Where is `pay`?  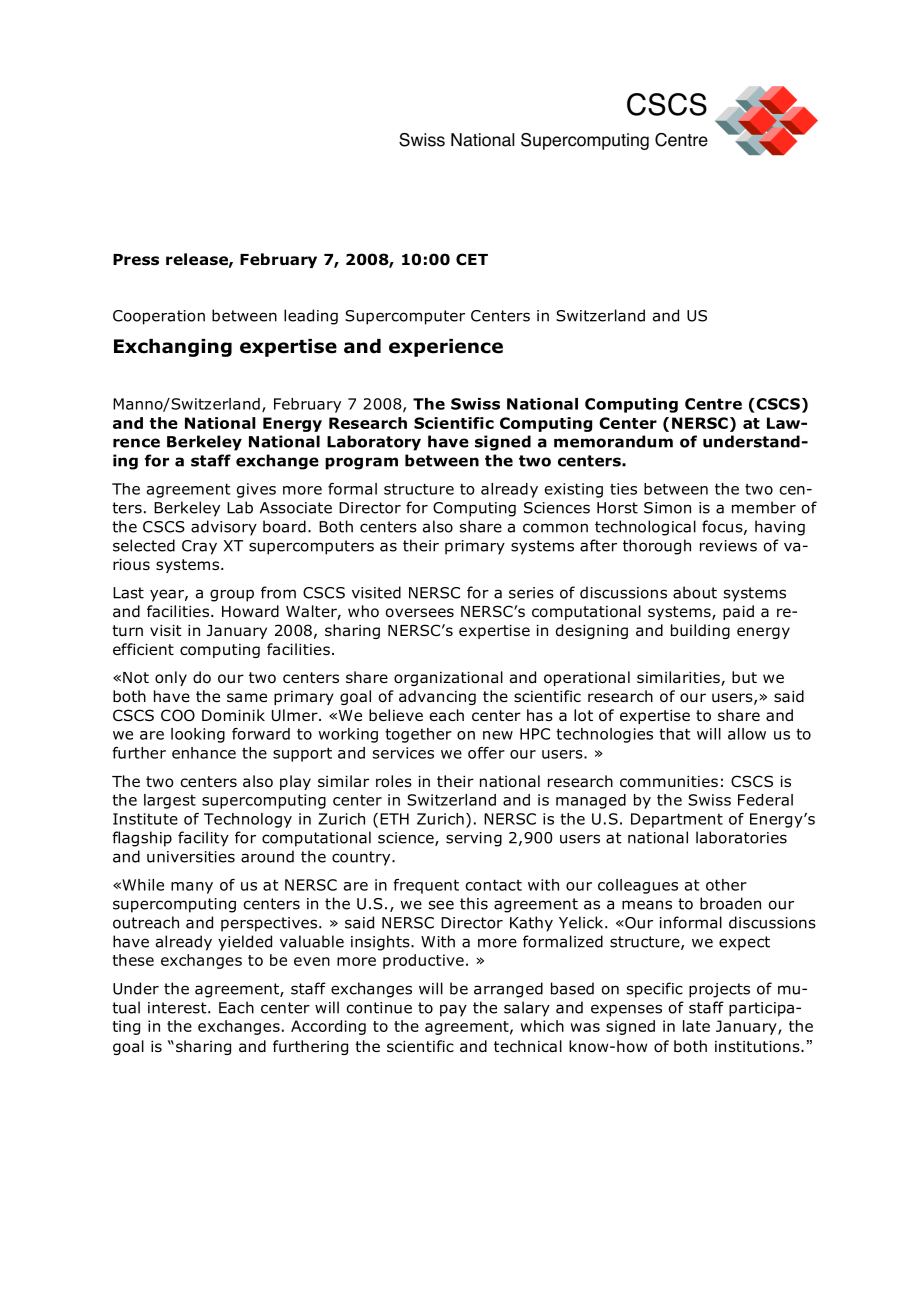 pay is located at coordinates (453, 1010).
